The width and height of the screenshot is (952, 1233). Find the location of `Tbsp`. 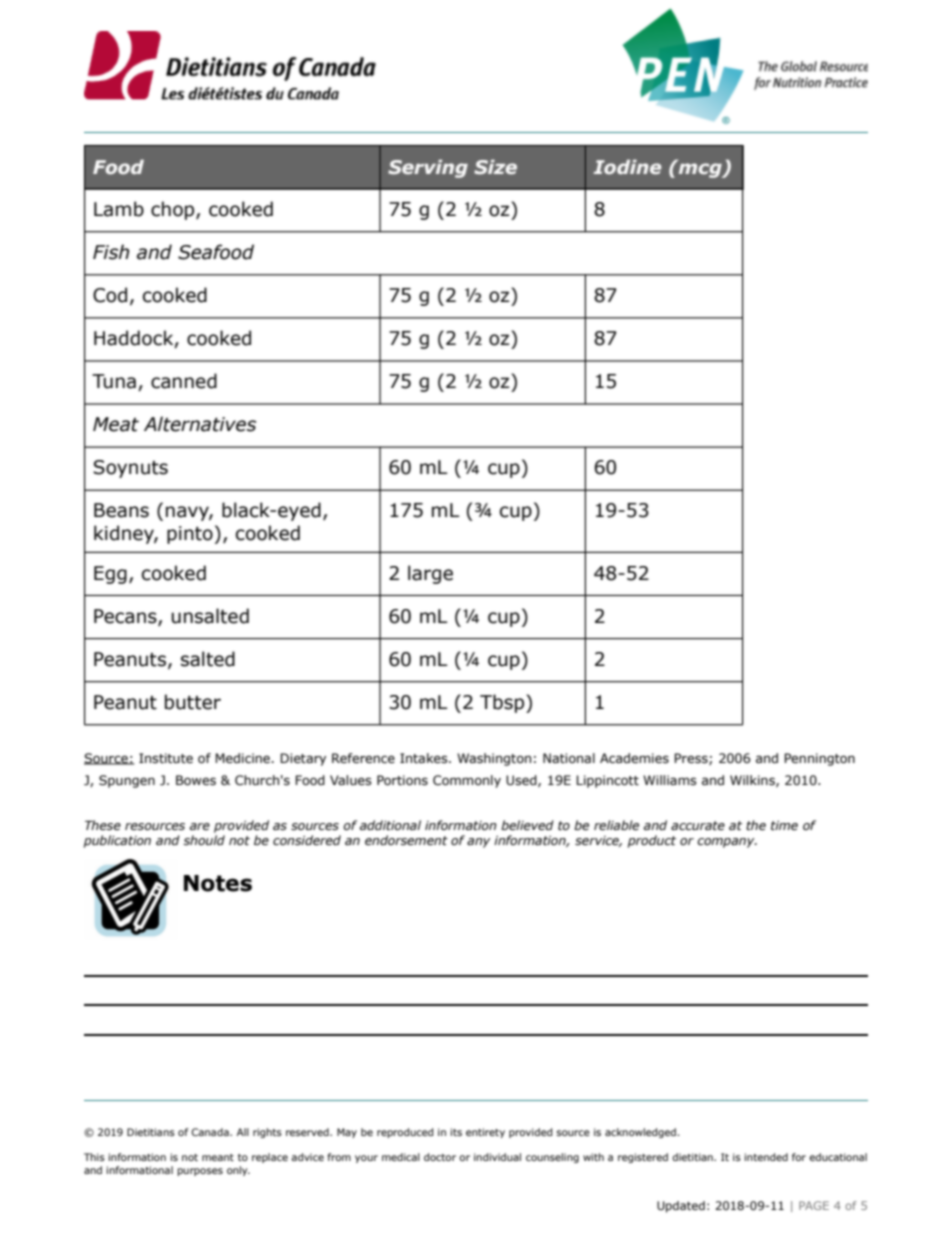

Tbsp is located at coordinates (503, 703).
